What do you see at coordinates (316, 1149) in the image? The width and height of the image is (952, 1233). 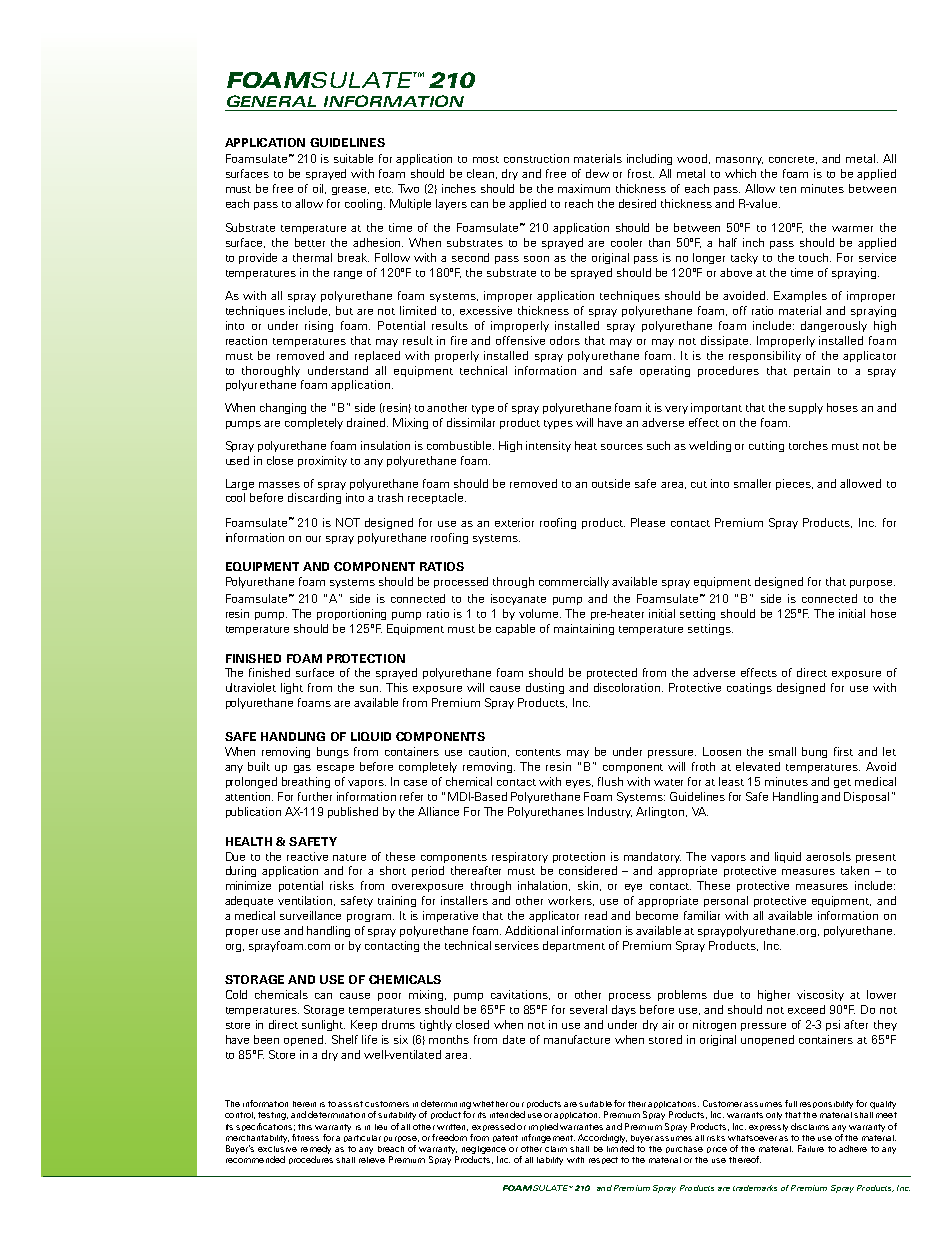 I see `remedy` at bounding box center [316, 1149].
